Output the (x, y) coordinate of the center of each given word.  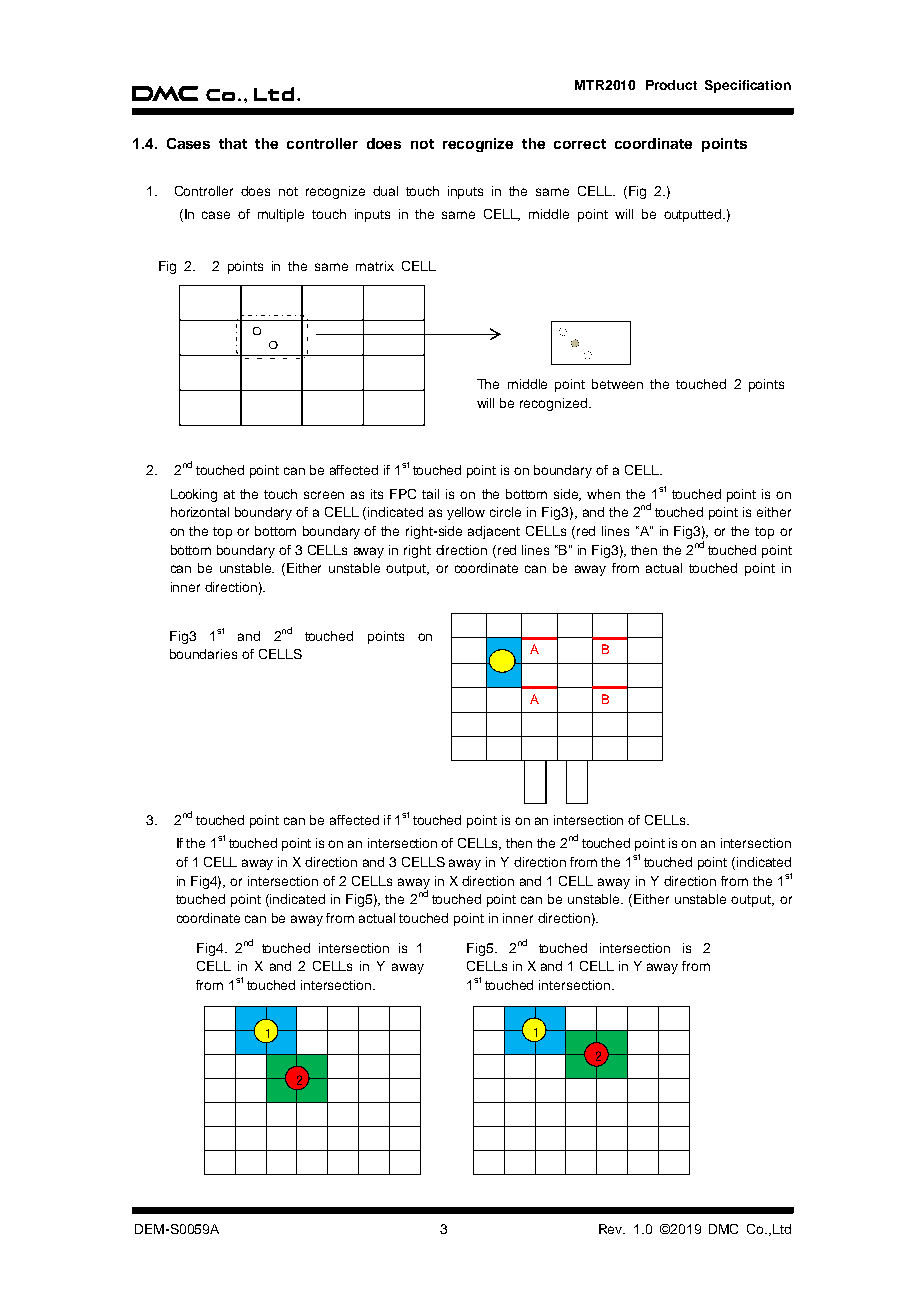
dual (385, 191)
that (233, 143)
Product (671, 85)
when (603, 494)
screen (324, 495)
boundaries (203, 654)
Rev (612, 1229)
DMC (723, 1229)
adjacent (494, 532)
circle (505, 512)
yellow (466, 513)
